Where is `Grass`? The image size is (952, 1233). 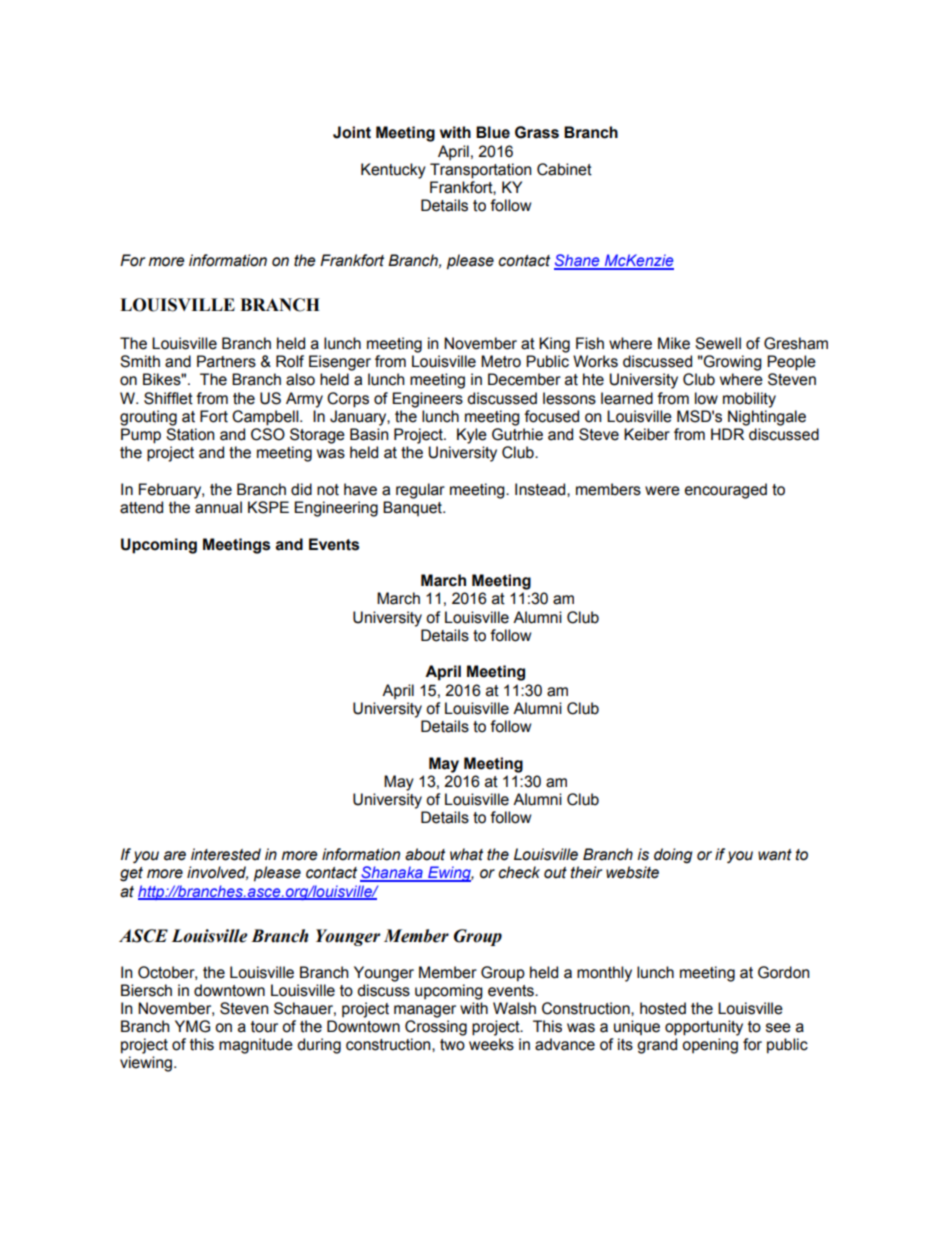 Grass is located at coordinates (537, 132).
